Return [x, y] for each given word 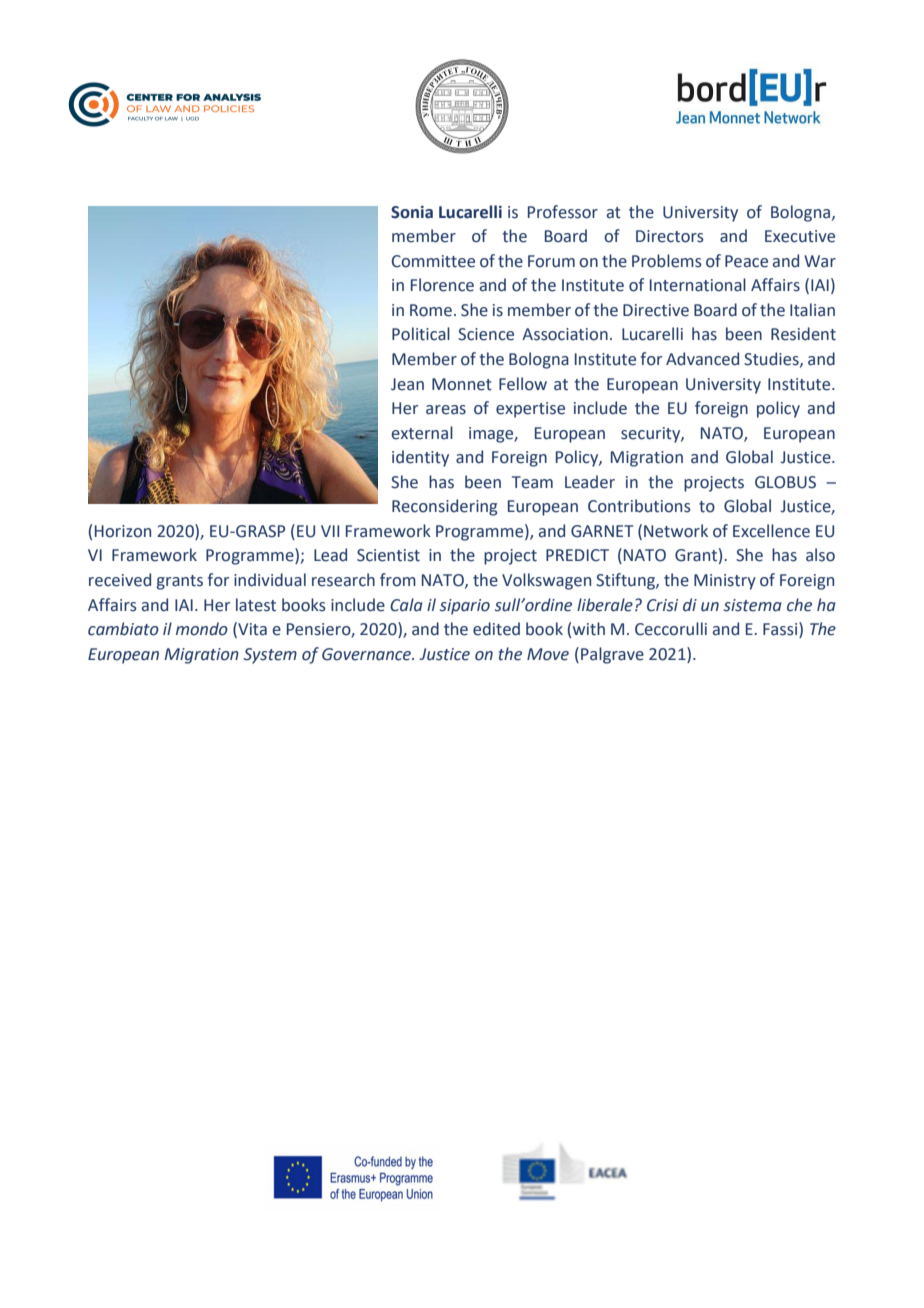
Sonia [412, 212]
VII [330, 531]
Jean [407, 384]
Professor [563, 212]
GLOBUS [785, 482]
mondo [202, 629]
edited [496, 629]
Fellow [523, 384]
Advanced [702, 359]
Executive [800, 236]
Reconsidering [444, 507]
